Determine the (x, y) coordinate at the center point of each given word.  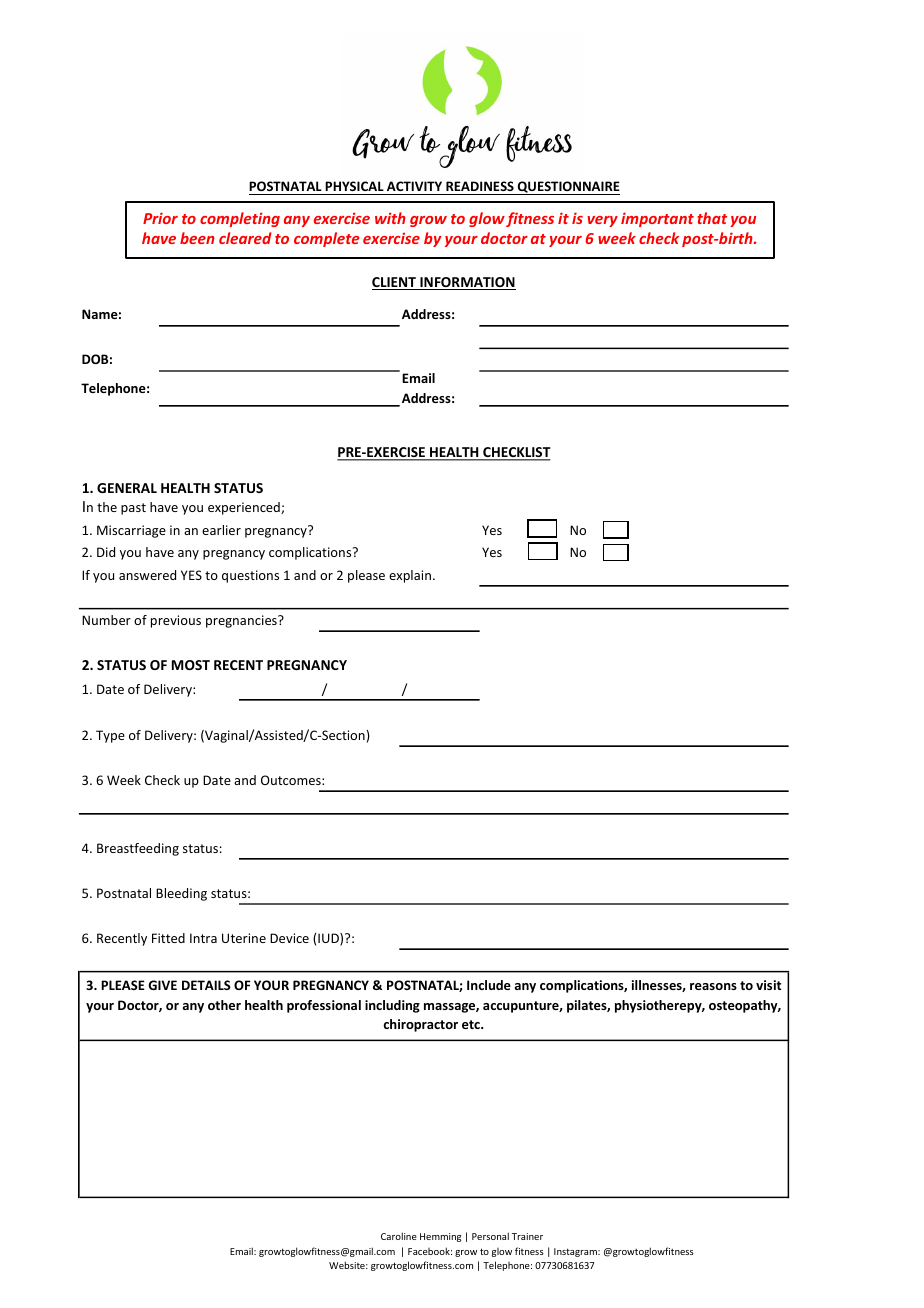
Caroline (399, 1236)
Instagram (576, 1252)
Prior (160, 218)
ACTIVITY (414, 186)
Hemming (440, 1237)
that (712, 218)
